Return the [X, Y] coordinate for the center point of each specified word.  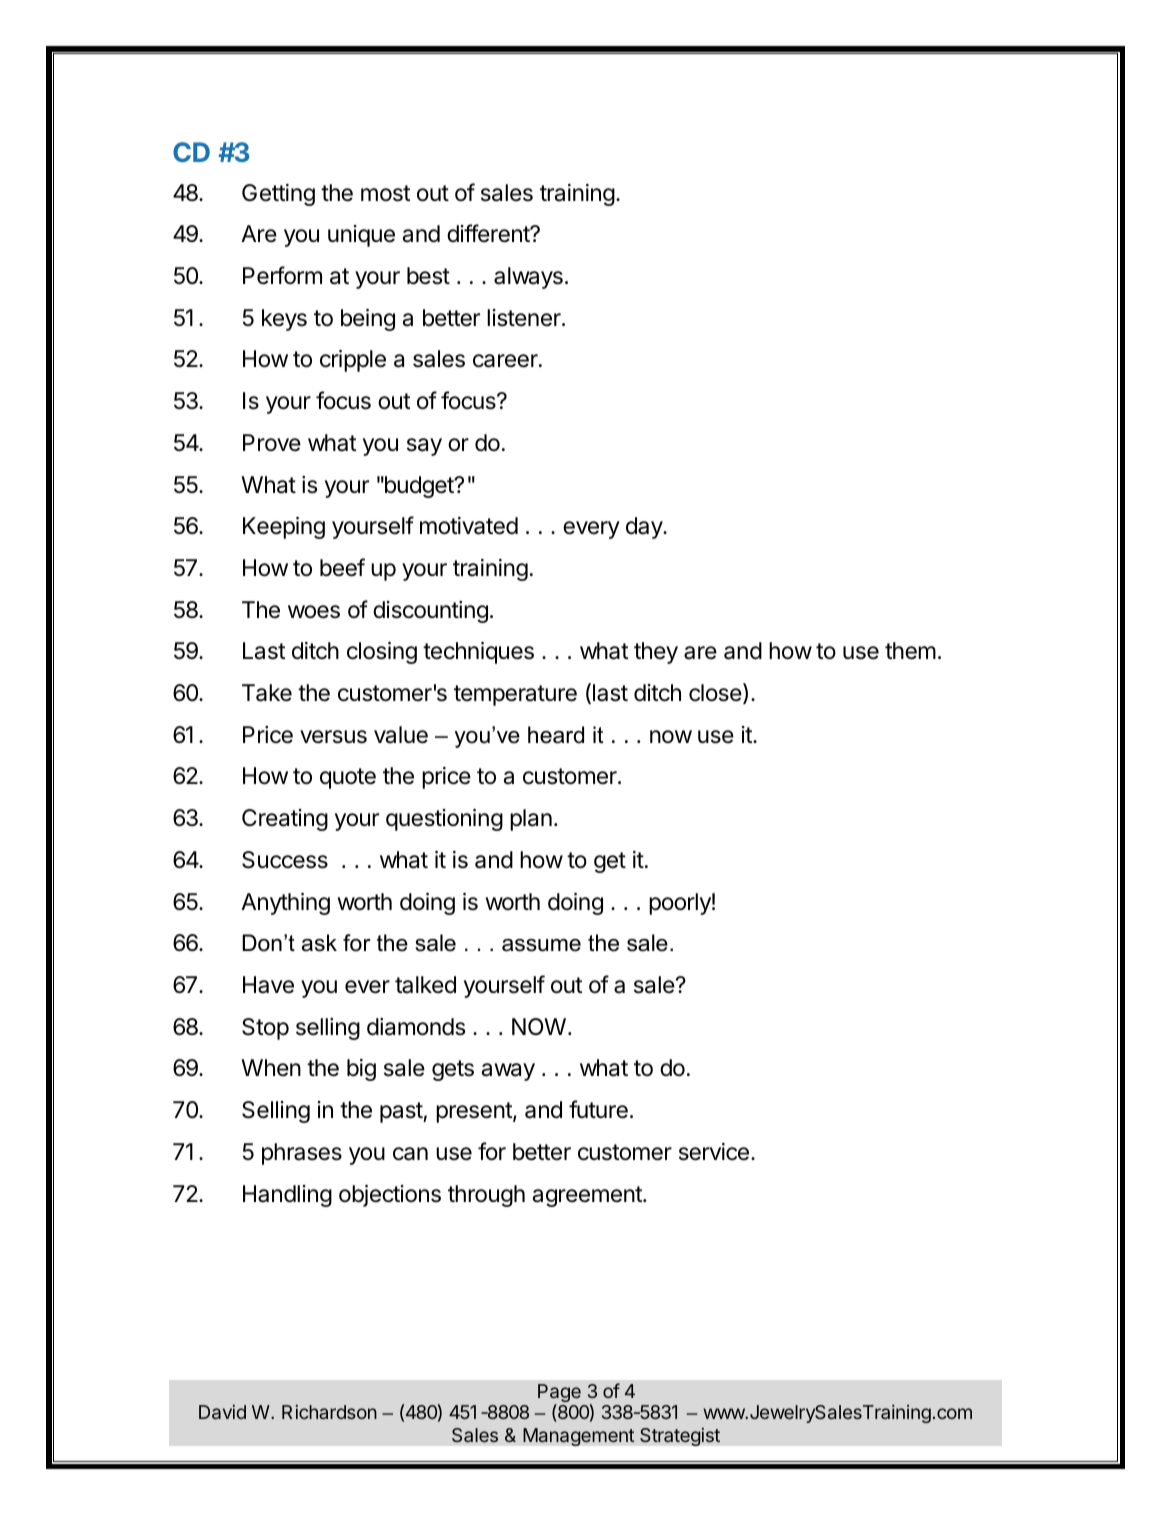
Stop [265, 1029]
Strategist [680, 1436]
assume [541, 945]
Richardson [329, 1412]
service [714, 1152]
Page [559, 1394]
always [528, 278]
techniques [478, 653]
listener [525, 318]
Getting [278, 195]
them [910, 651]
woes [314, 612]
